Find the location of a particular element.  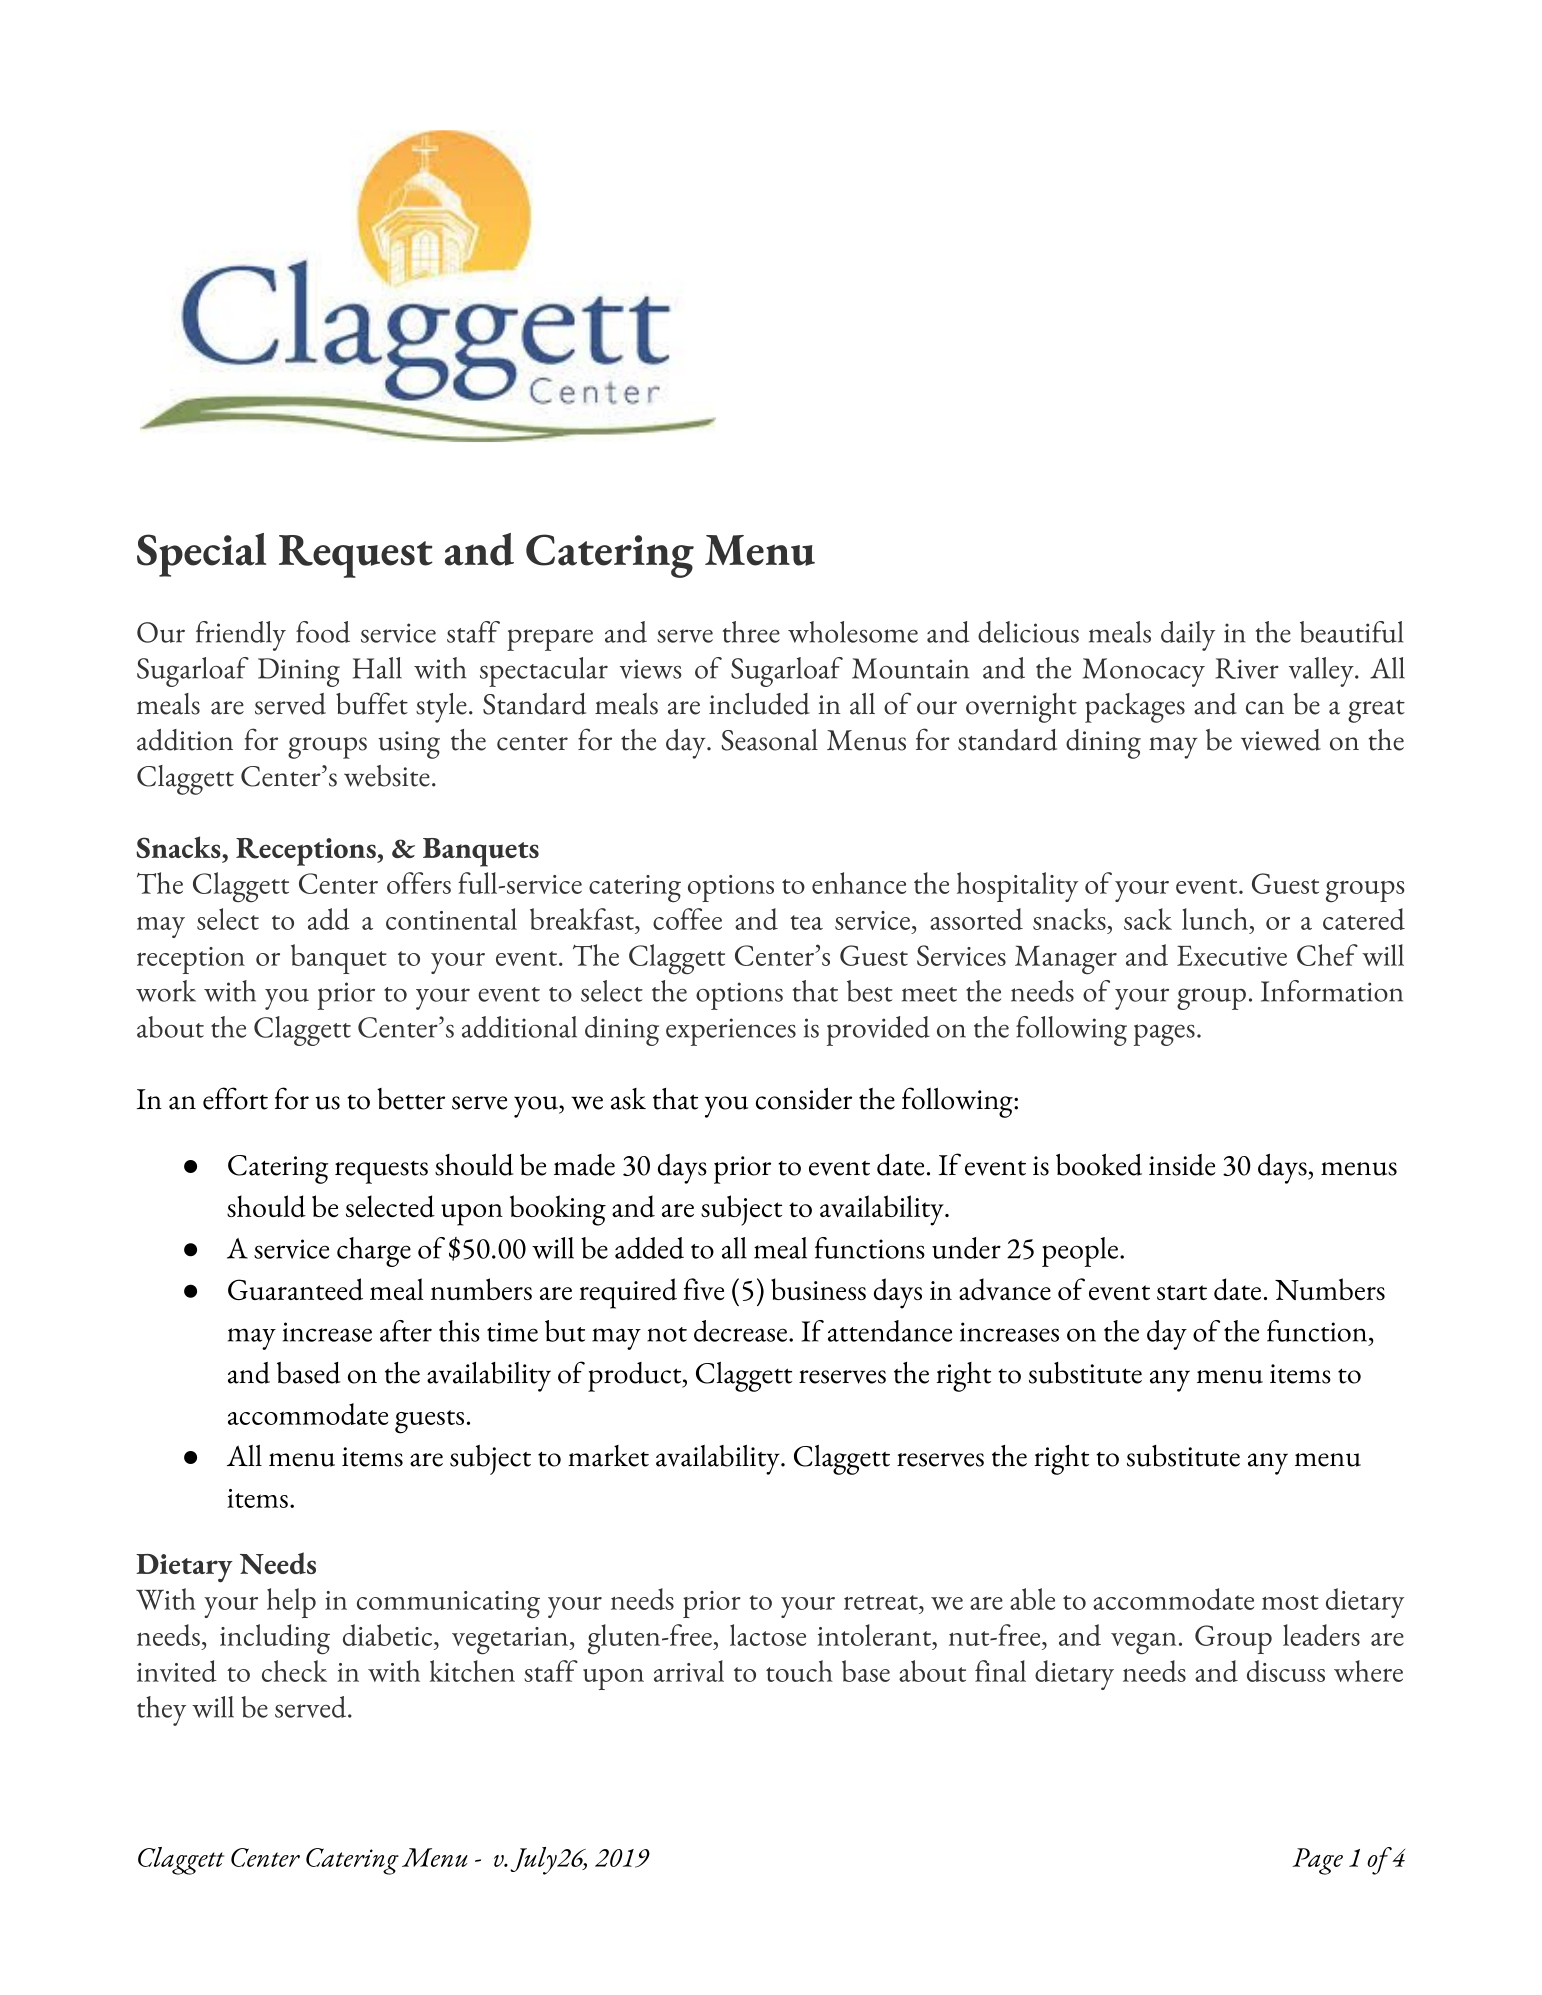

effort is located at coordinates (235, 1098).
